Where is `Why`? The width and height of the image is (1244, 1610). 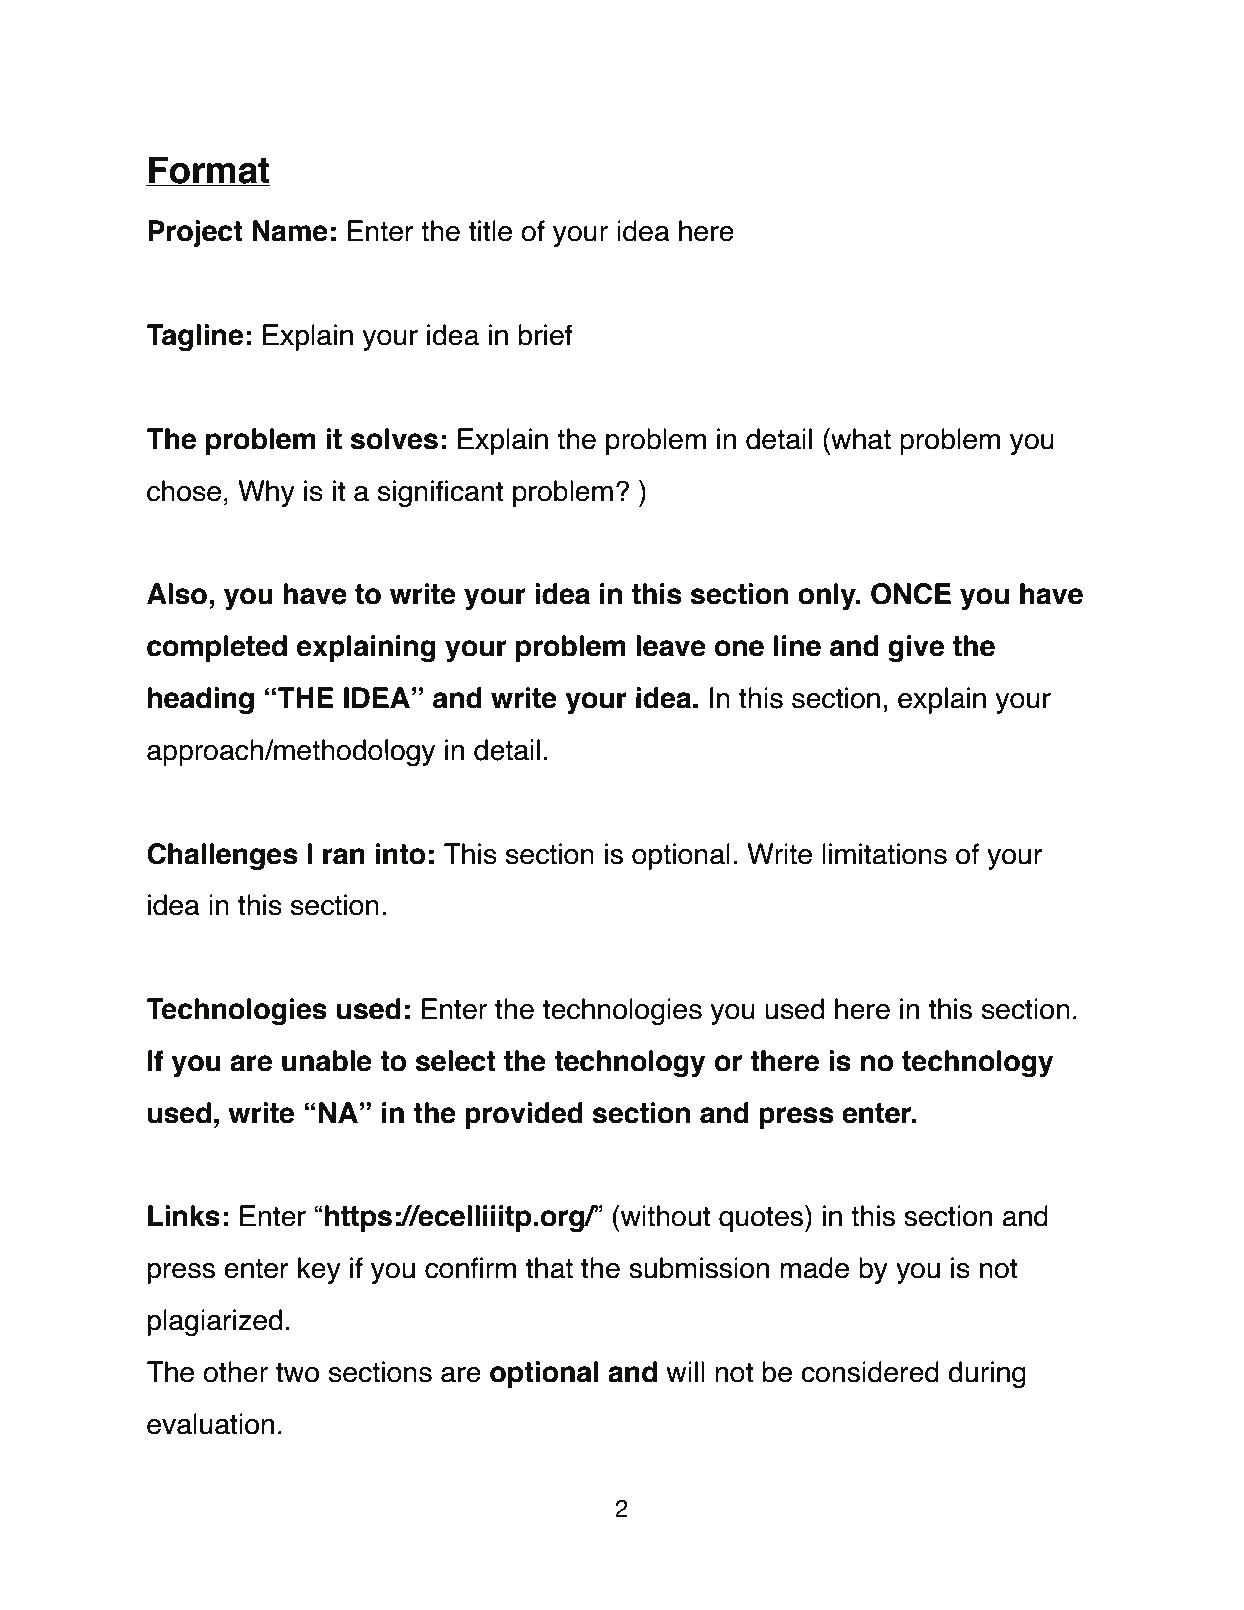
Why is located at coordinates (266, 493).
